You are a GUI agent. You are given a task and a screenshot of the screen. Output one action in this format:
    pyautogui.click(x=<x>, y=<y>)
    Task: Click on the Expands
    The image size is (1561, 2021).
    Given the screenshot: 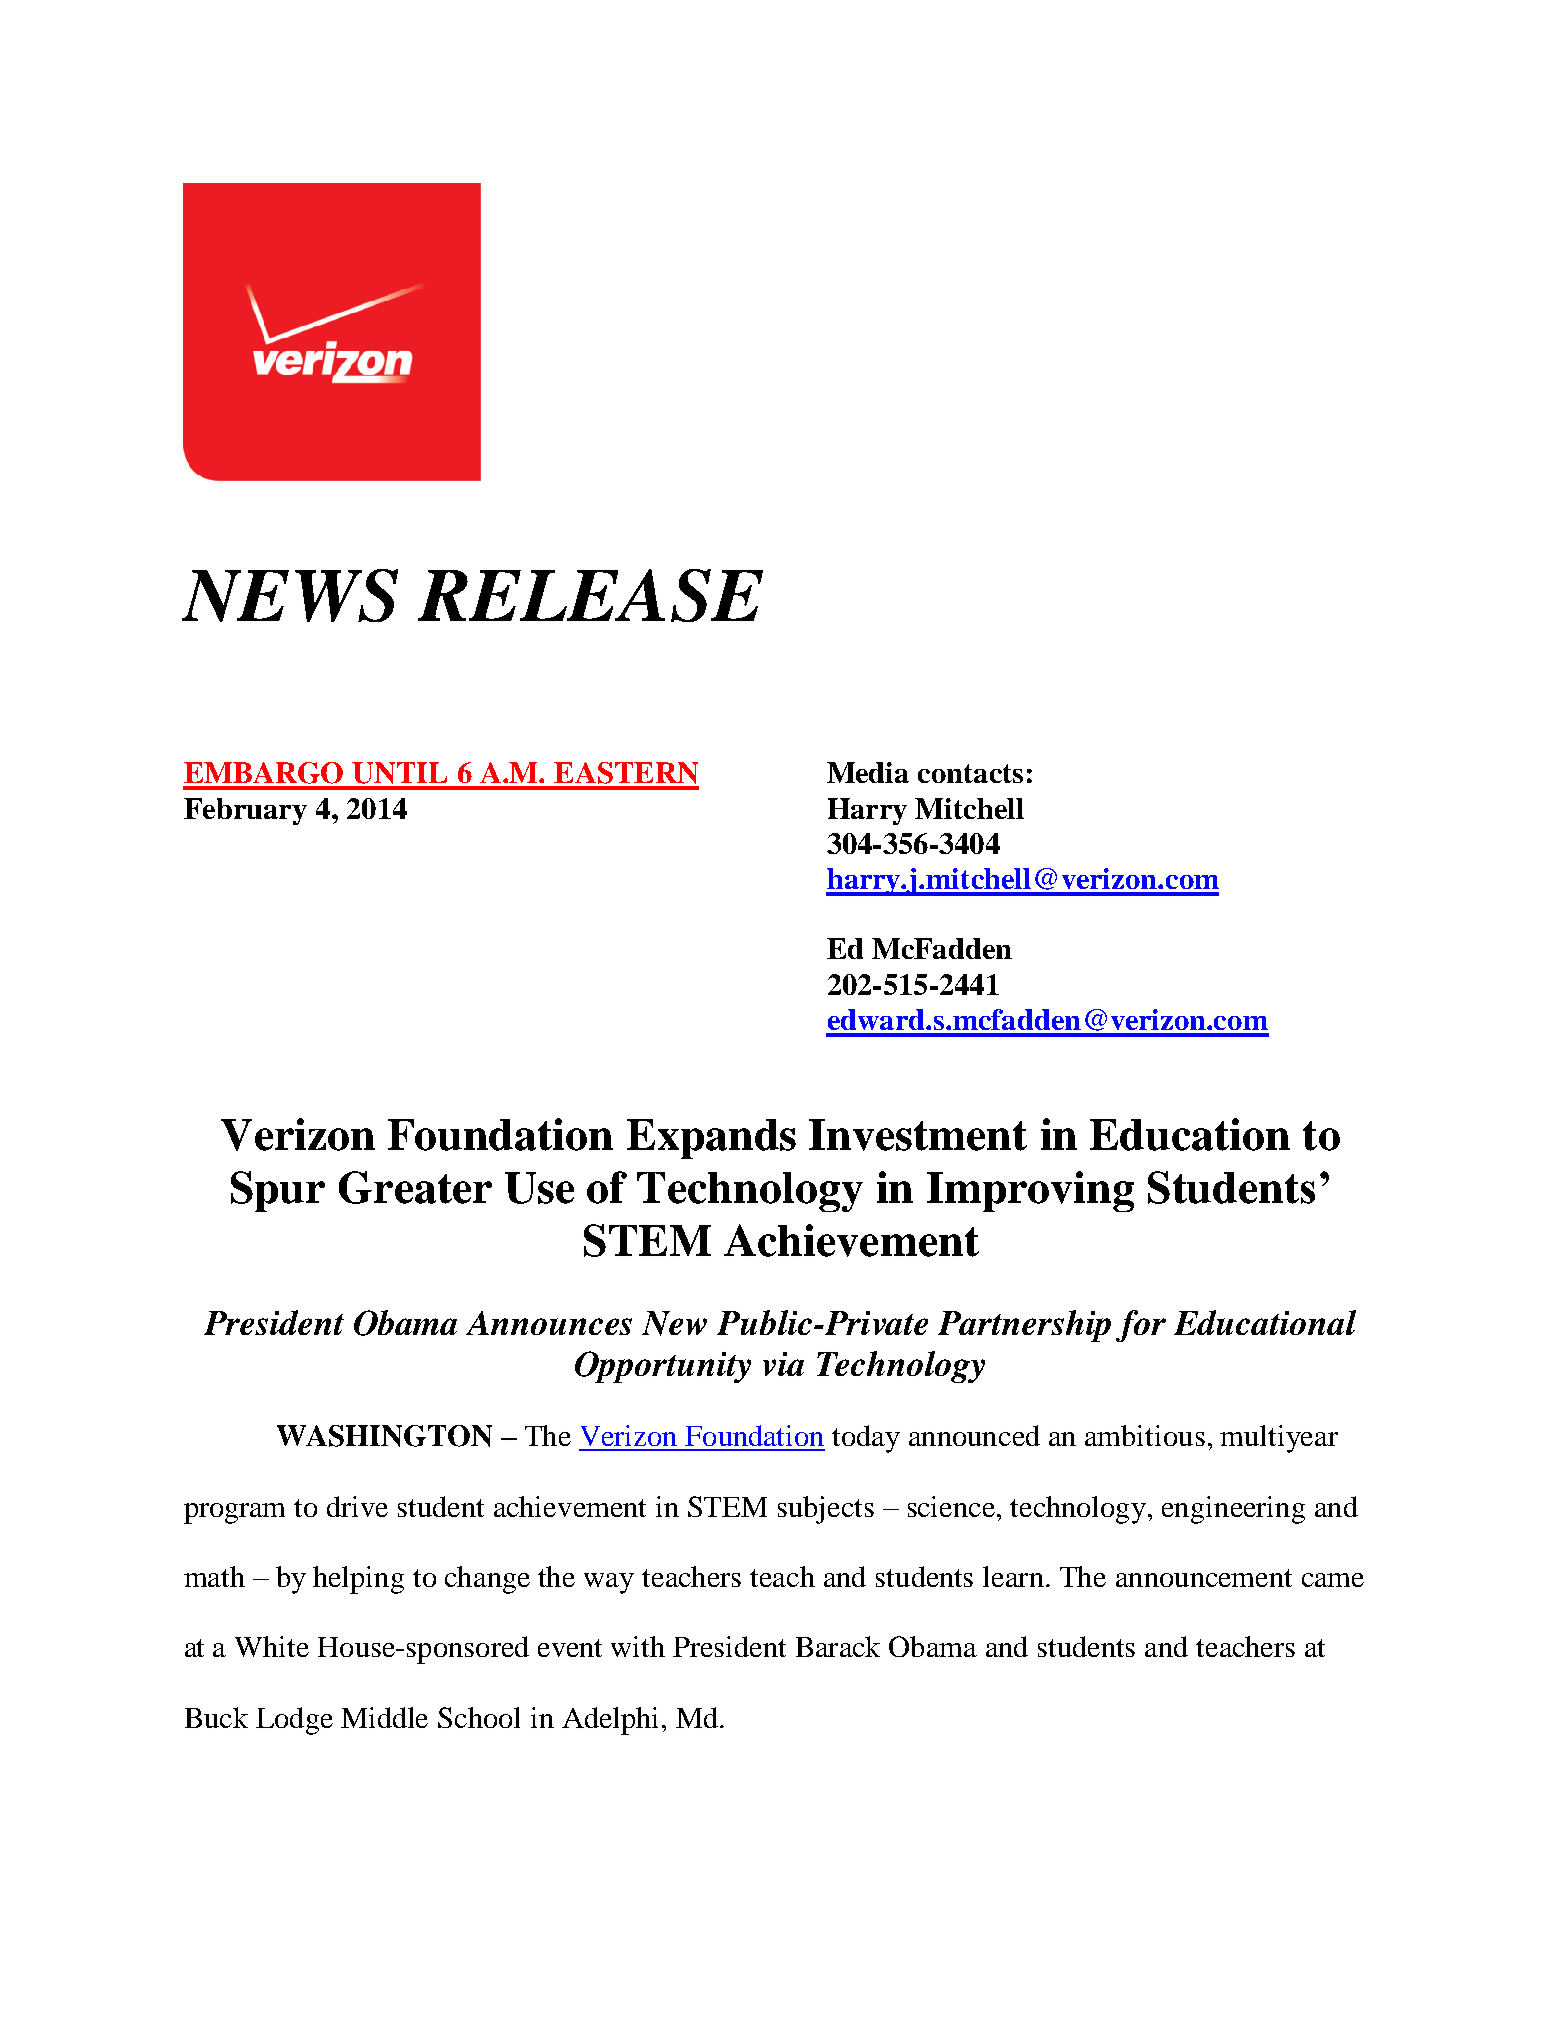 What is the action you would take?
    pyautogui.click(x=711, y=1139)
